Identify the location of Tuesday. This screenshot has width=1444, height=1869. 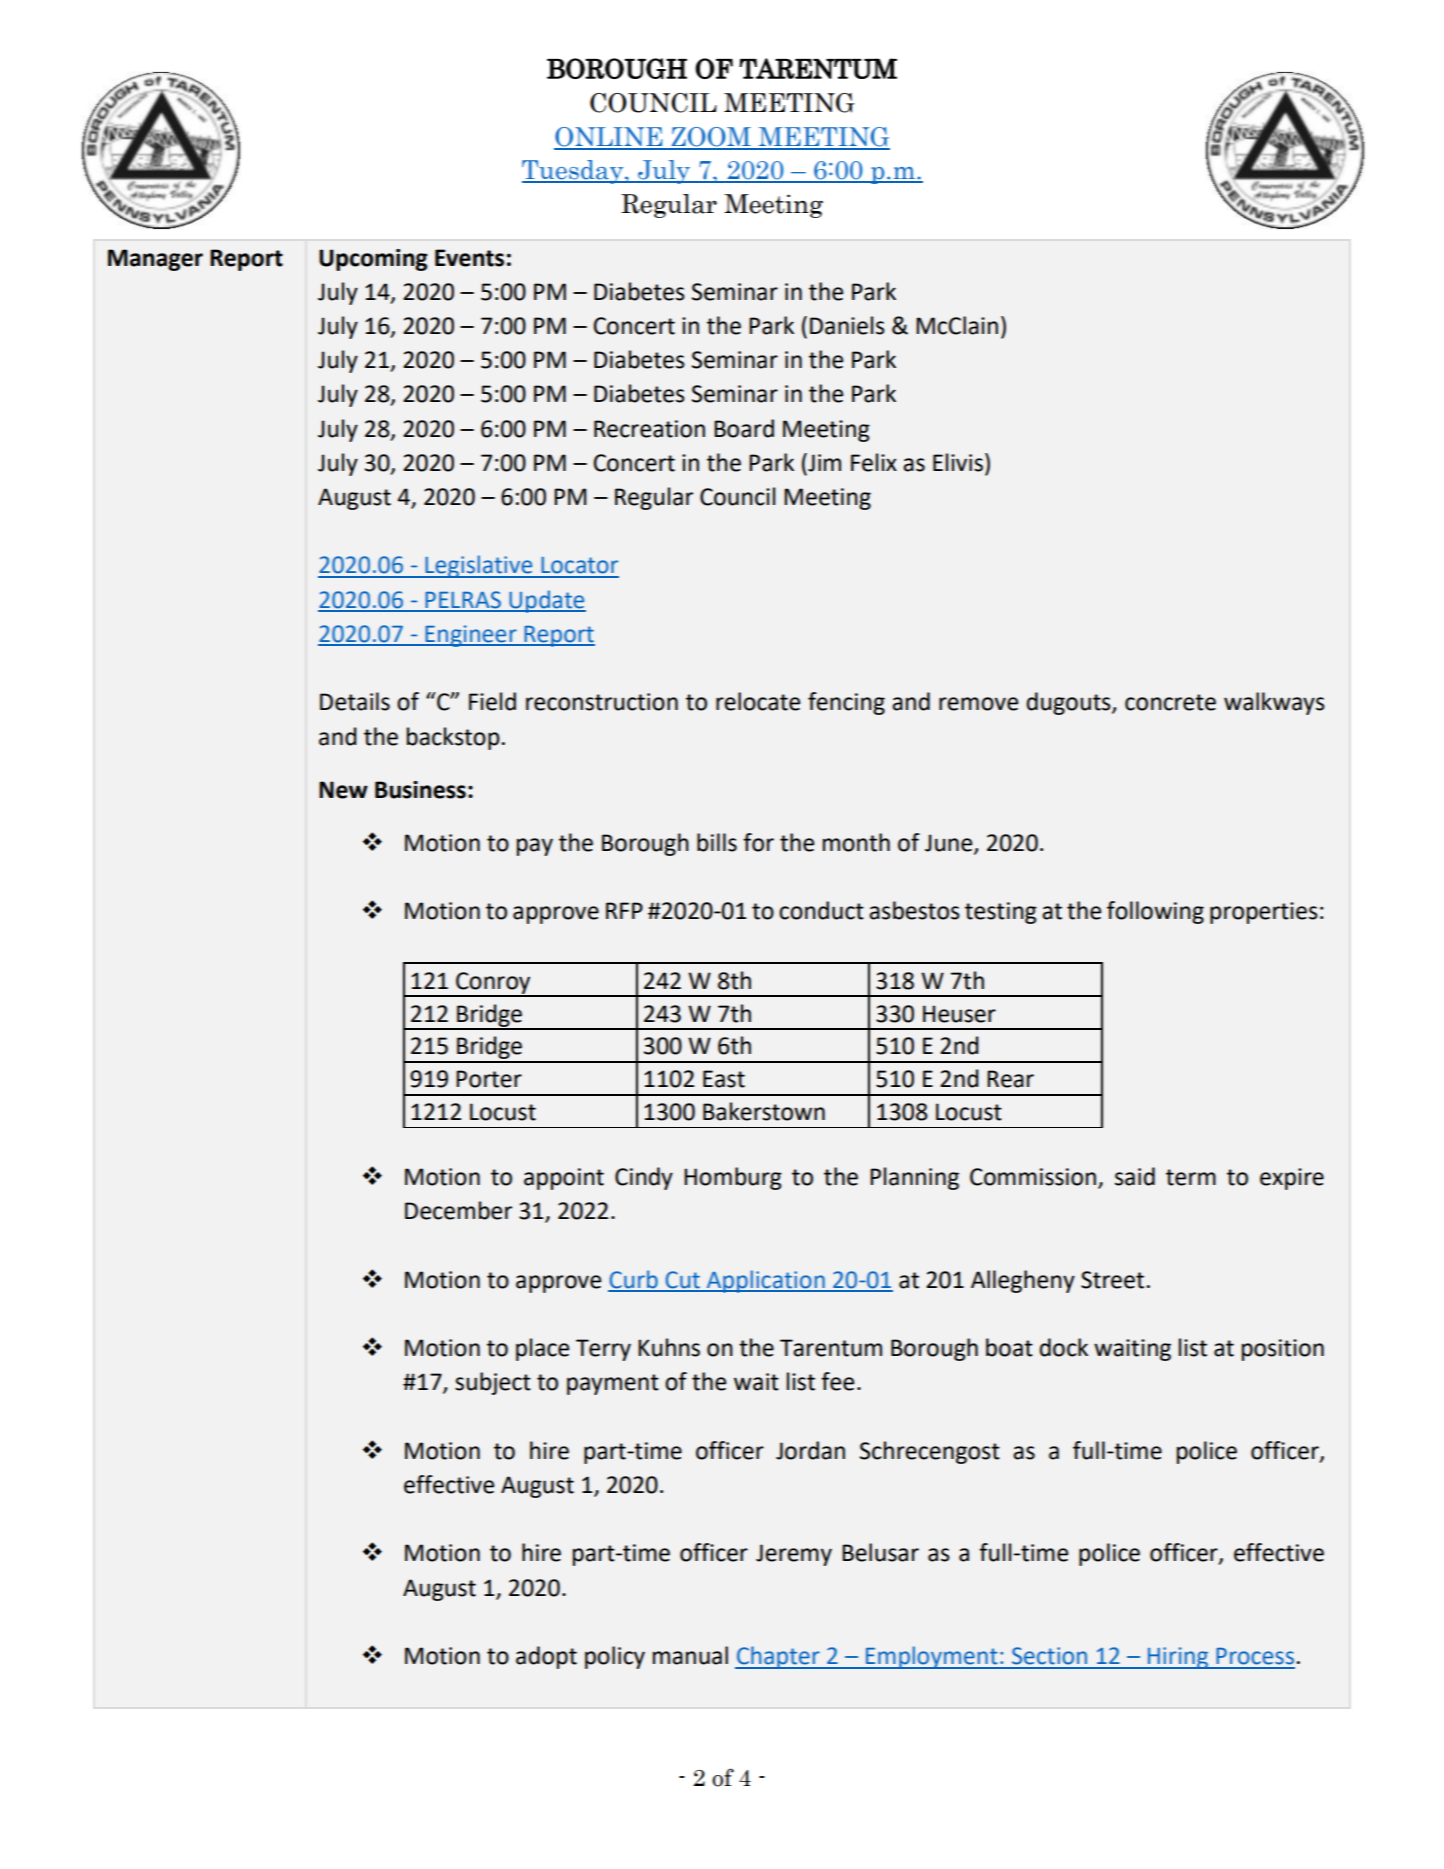
(574, 172).
